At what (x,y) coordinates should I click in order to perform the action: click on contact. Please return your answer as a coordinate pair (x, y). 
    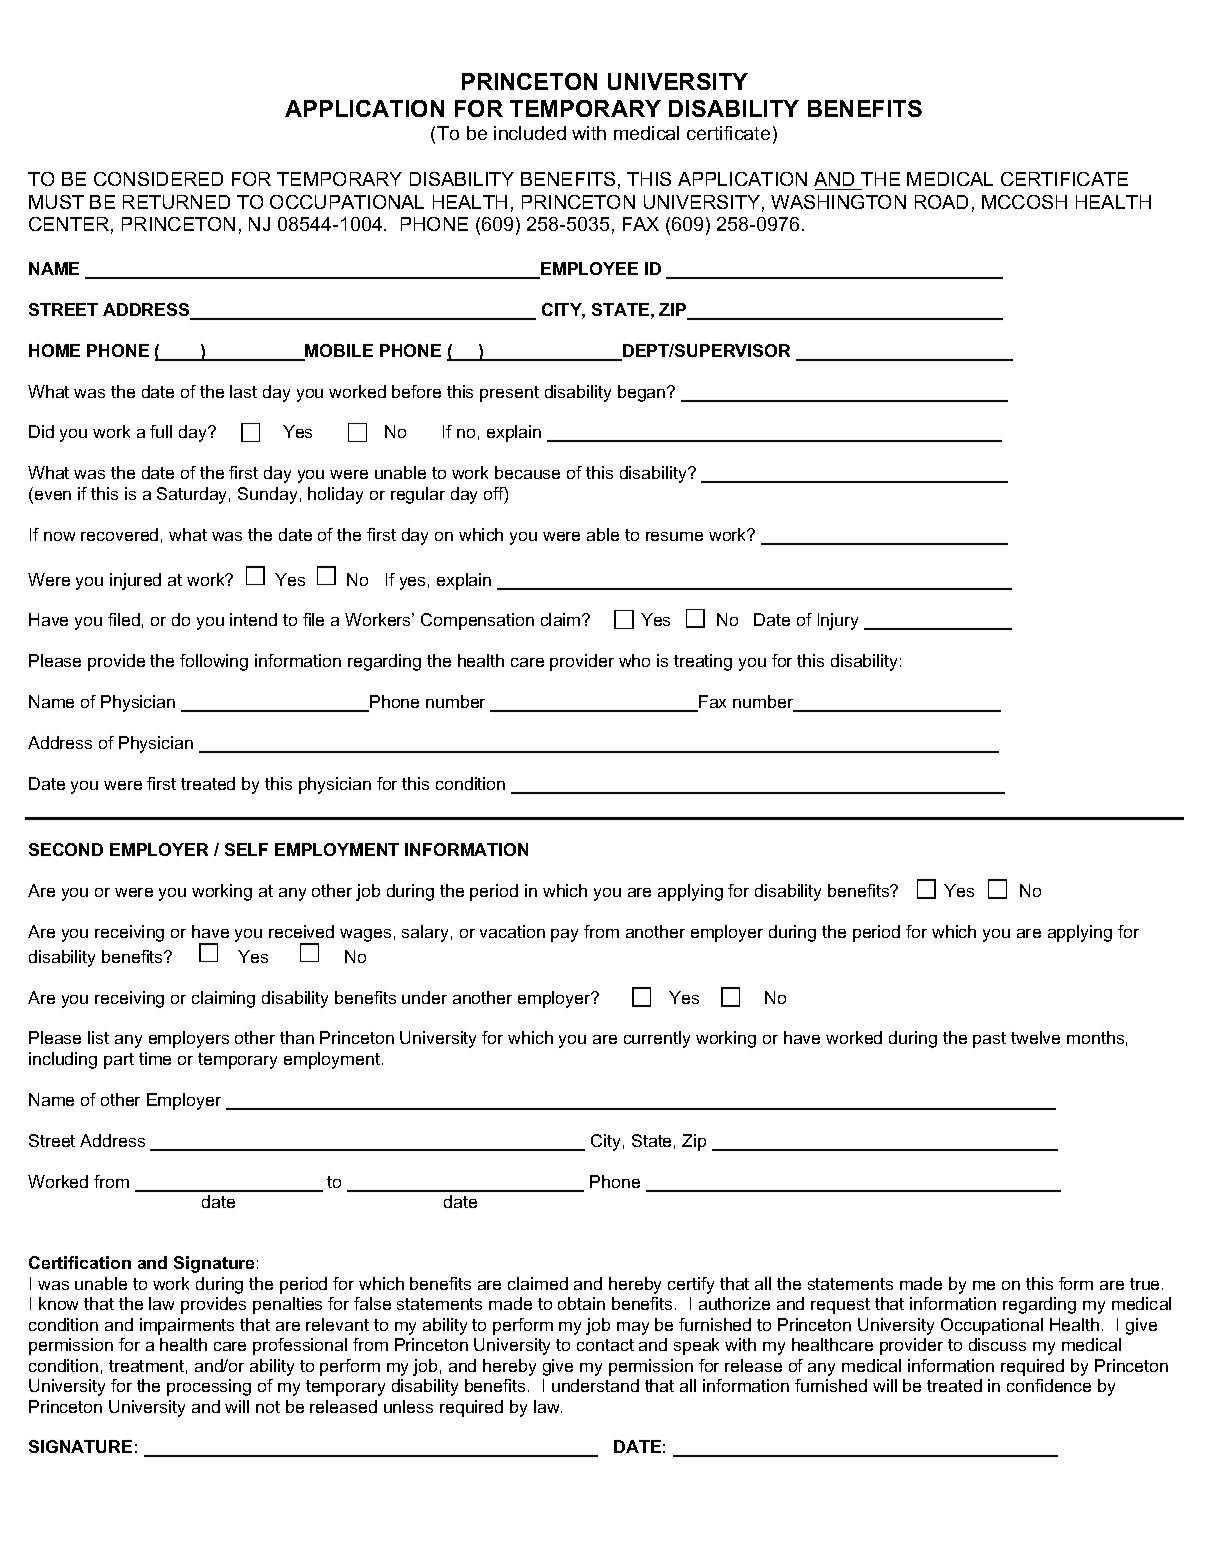
    Looking at the image, I should click on (605, 1345).
